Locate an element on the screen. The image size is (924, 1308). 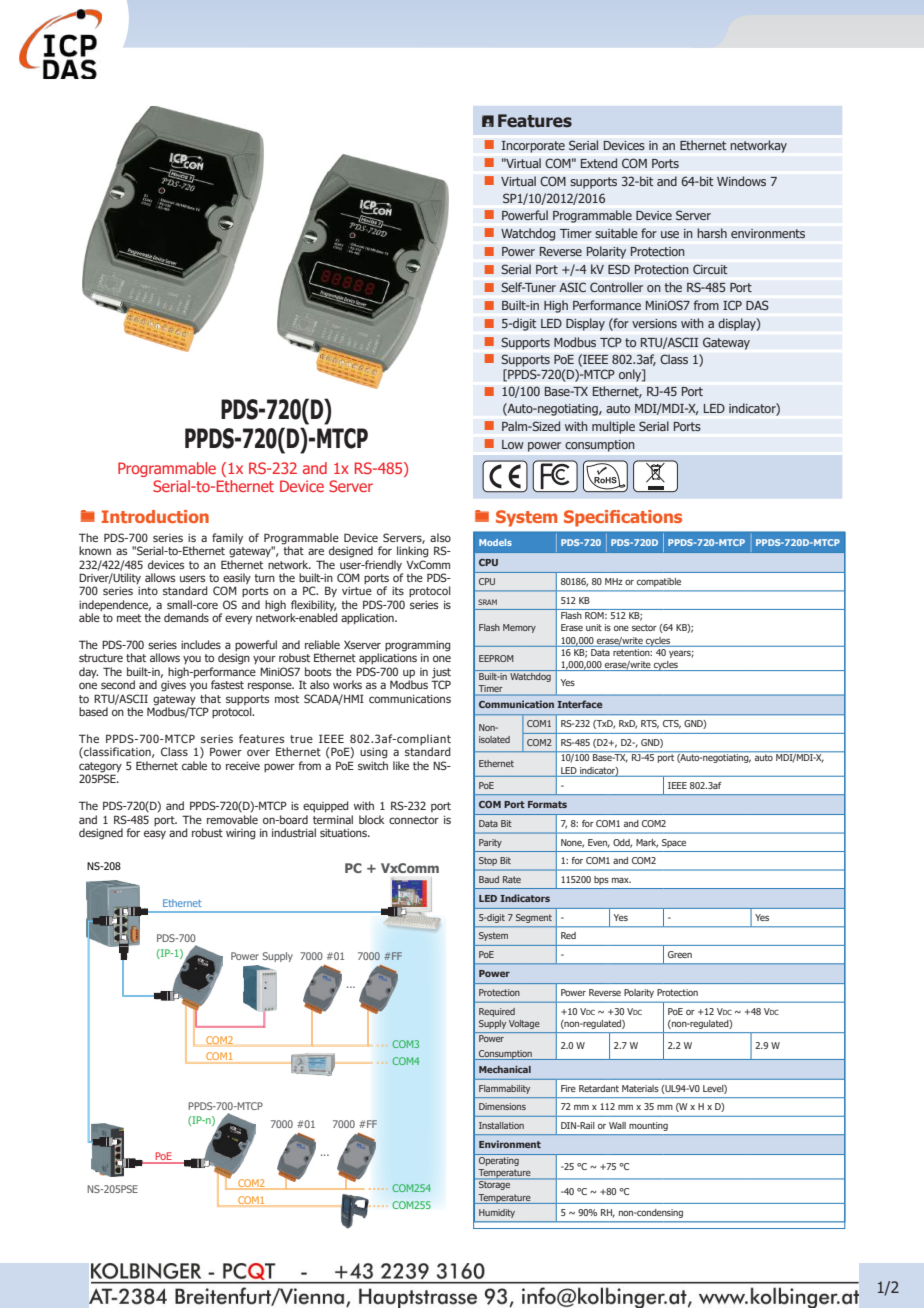
harsh is located at coordinates (712, 233).
